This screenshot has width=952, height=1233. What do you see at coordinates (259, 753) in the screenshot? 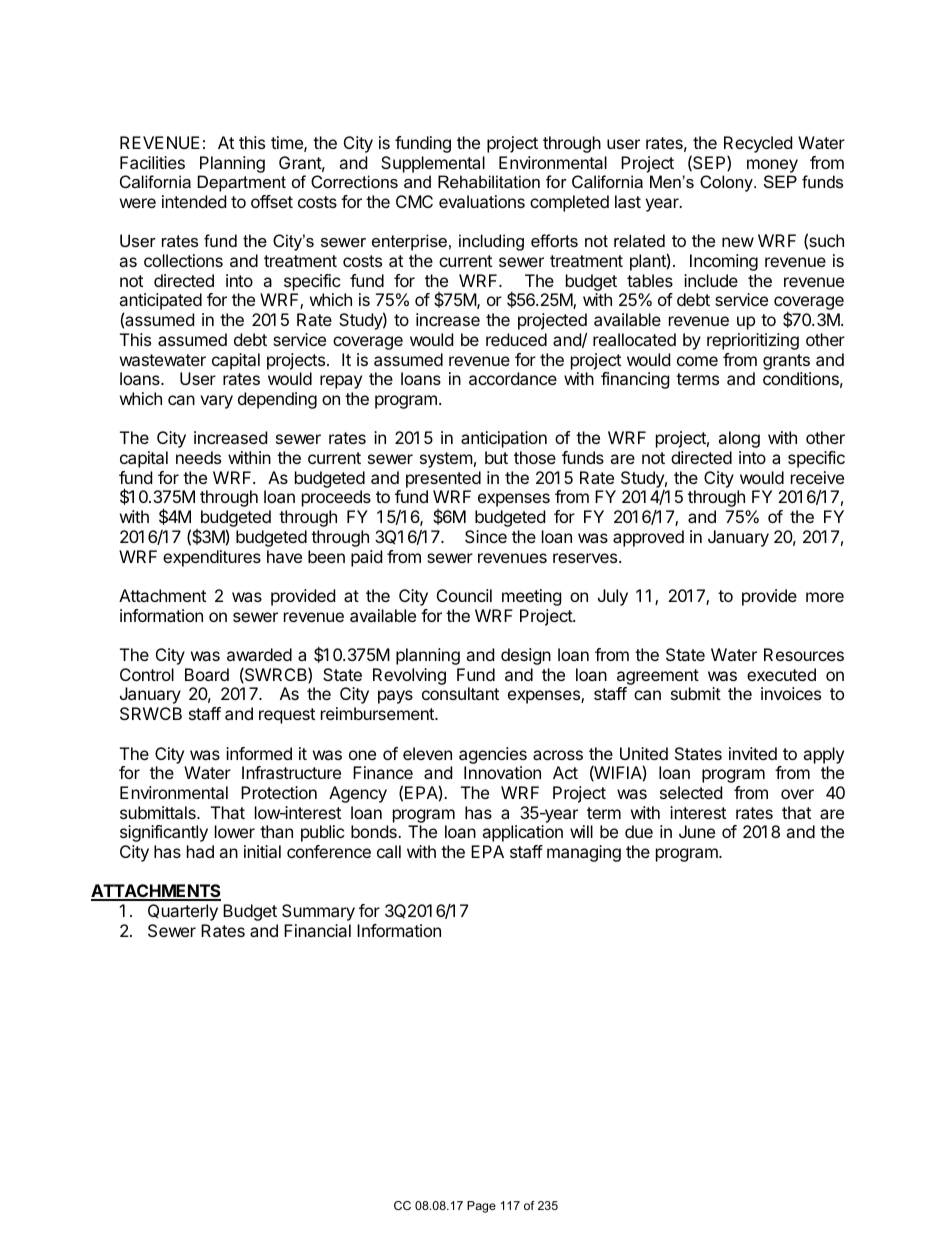
I see `informed` at bounding box center [259, 753].
